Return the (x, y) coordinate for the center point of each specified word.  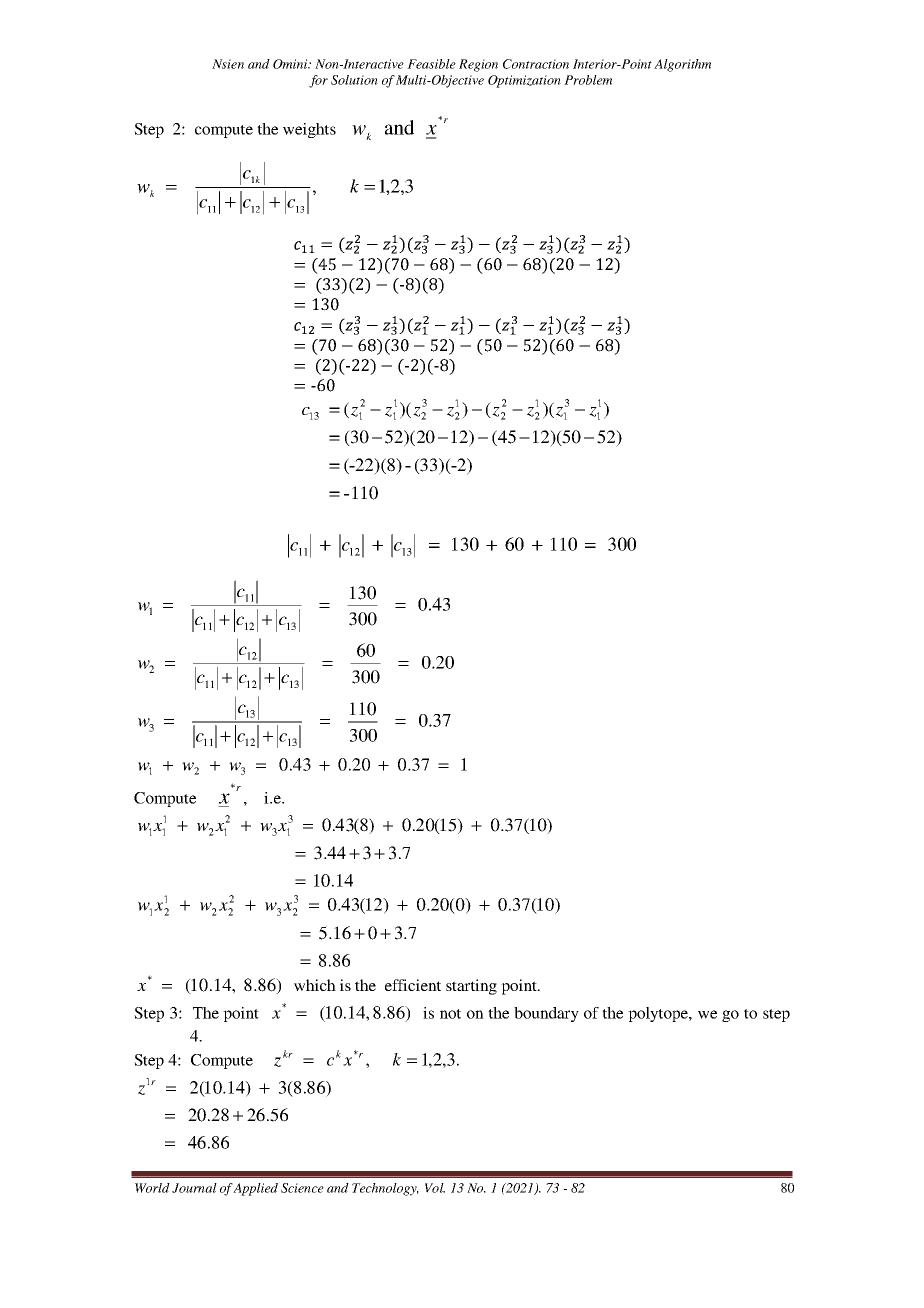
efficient (413, 985)
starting (471, 987)
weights (309, 130)
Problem (588, 80)
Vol (435, 1188)
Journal (194, 1188)
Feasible (431, 64)
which (315, 985)
